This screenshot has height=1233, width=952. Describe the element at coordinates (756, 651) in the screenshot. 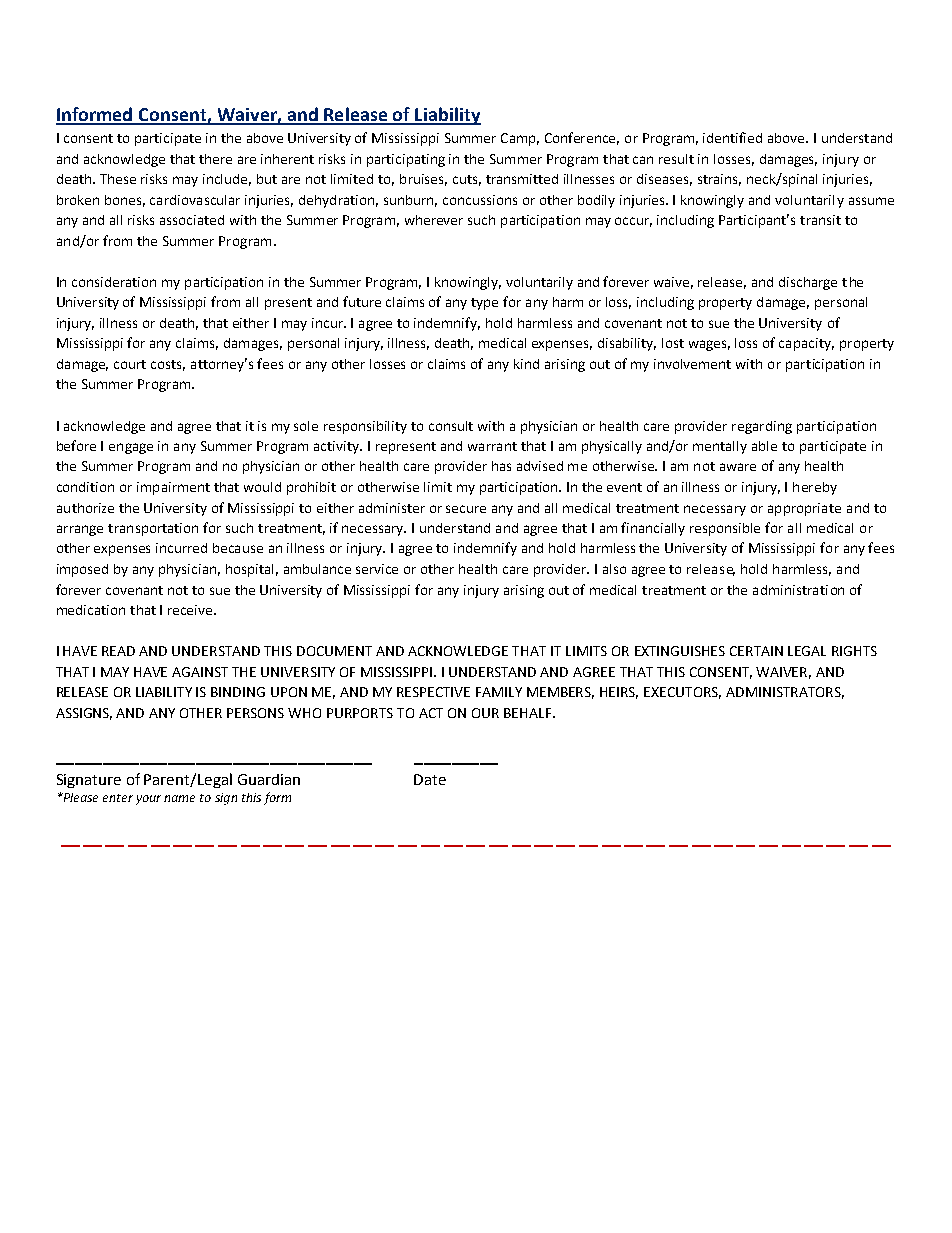

I see `CERTAIN` at that location.
